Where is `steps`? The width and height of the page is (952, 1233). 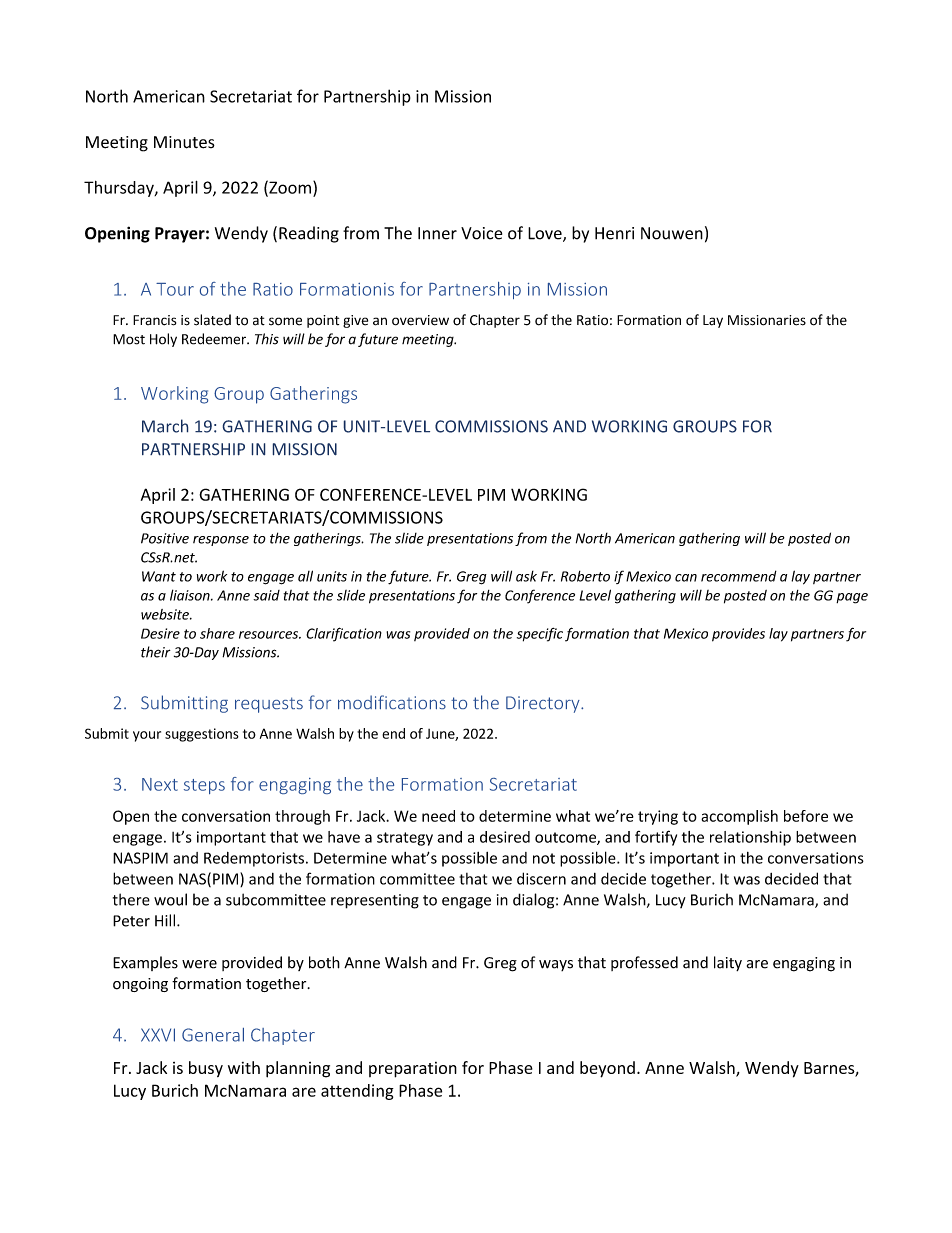 steps is located at coordinates (204, 786).
